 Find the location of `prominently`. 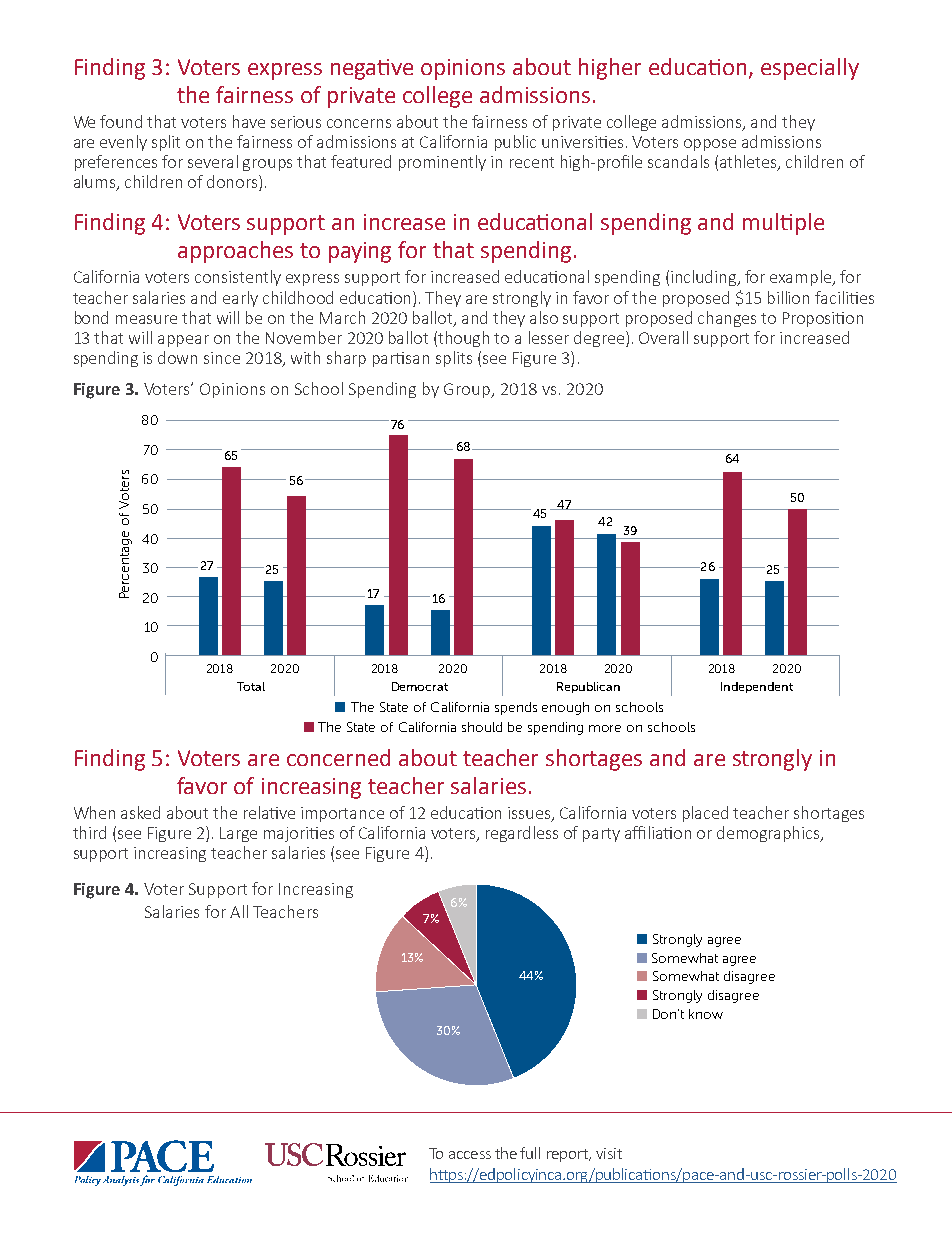

prominently is located at coordinates (442, 163).
